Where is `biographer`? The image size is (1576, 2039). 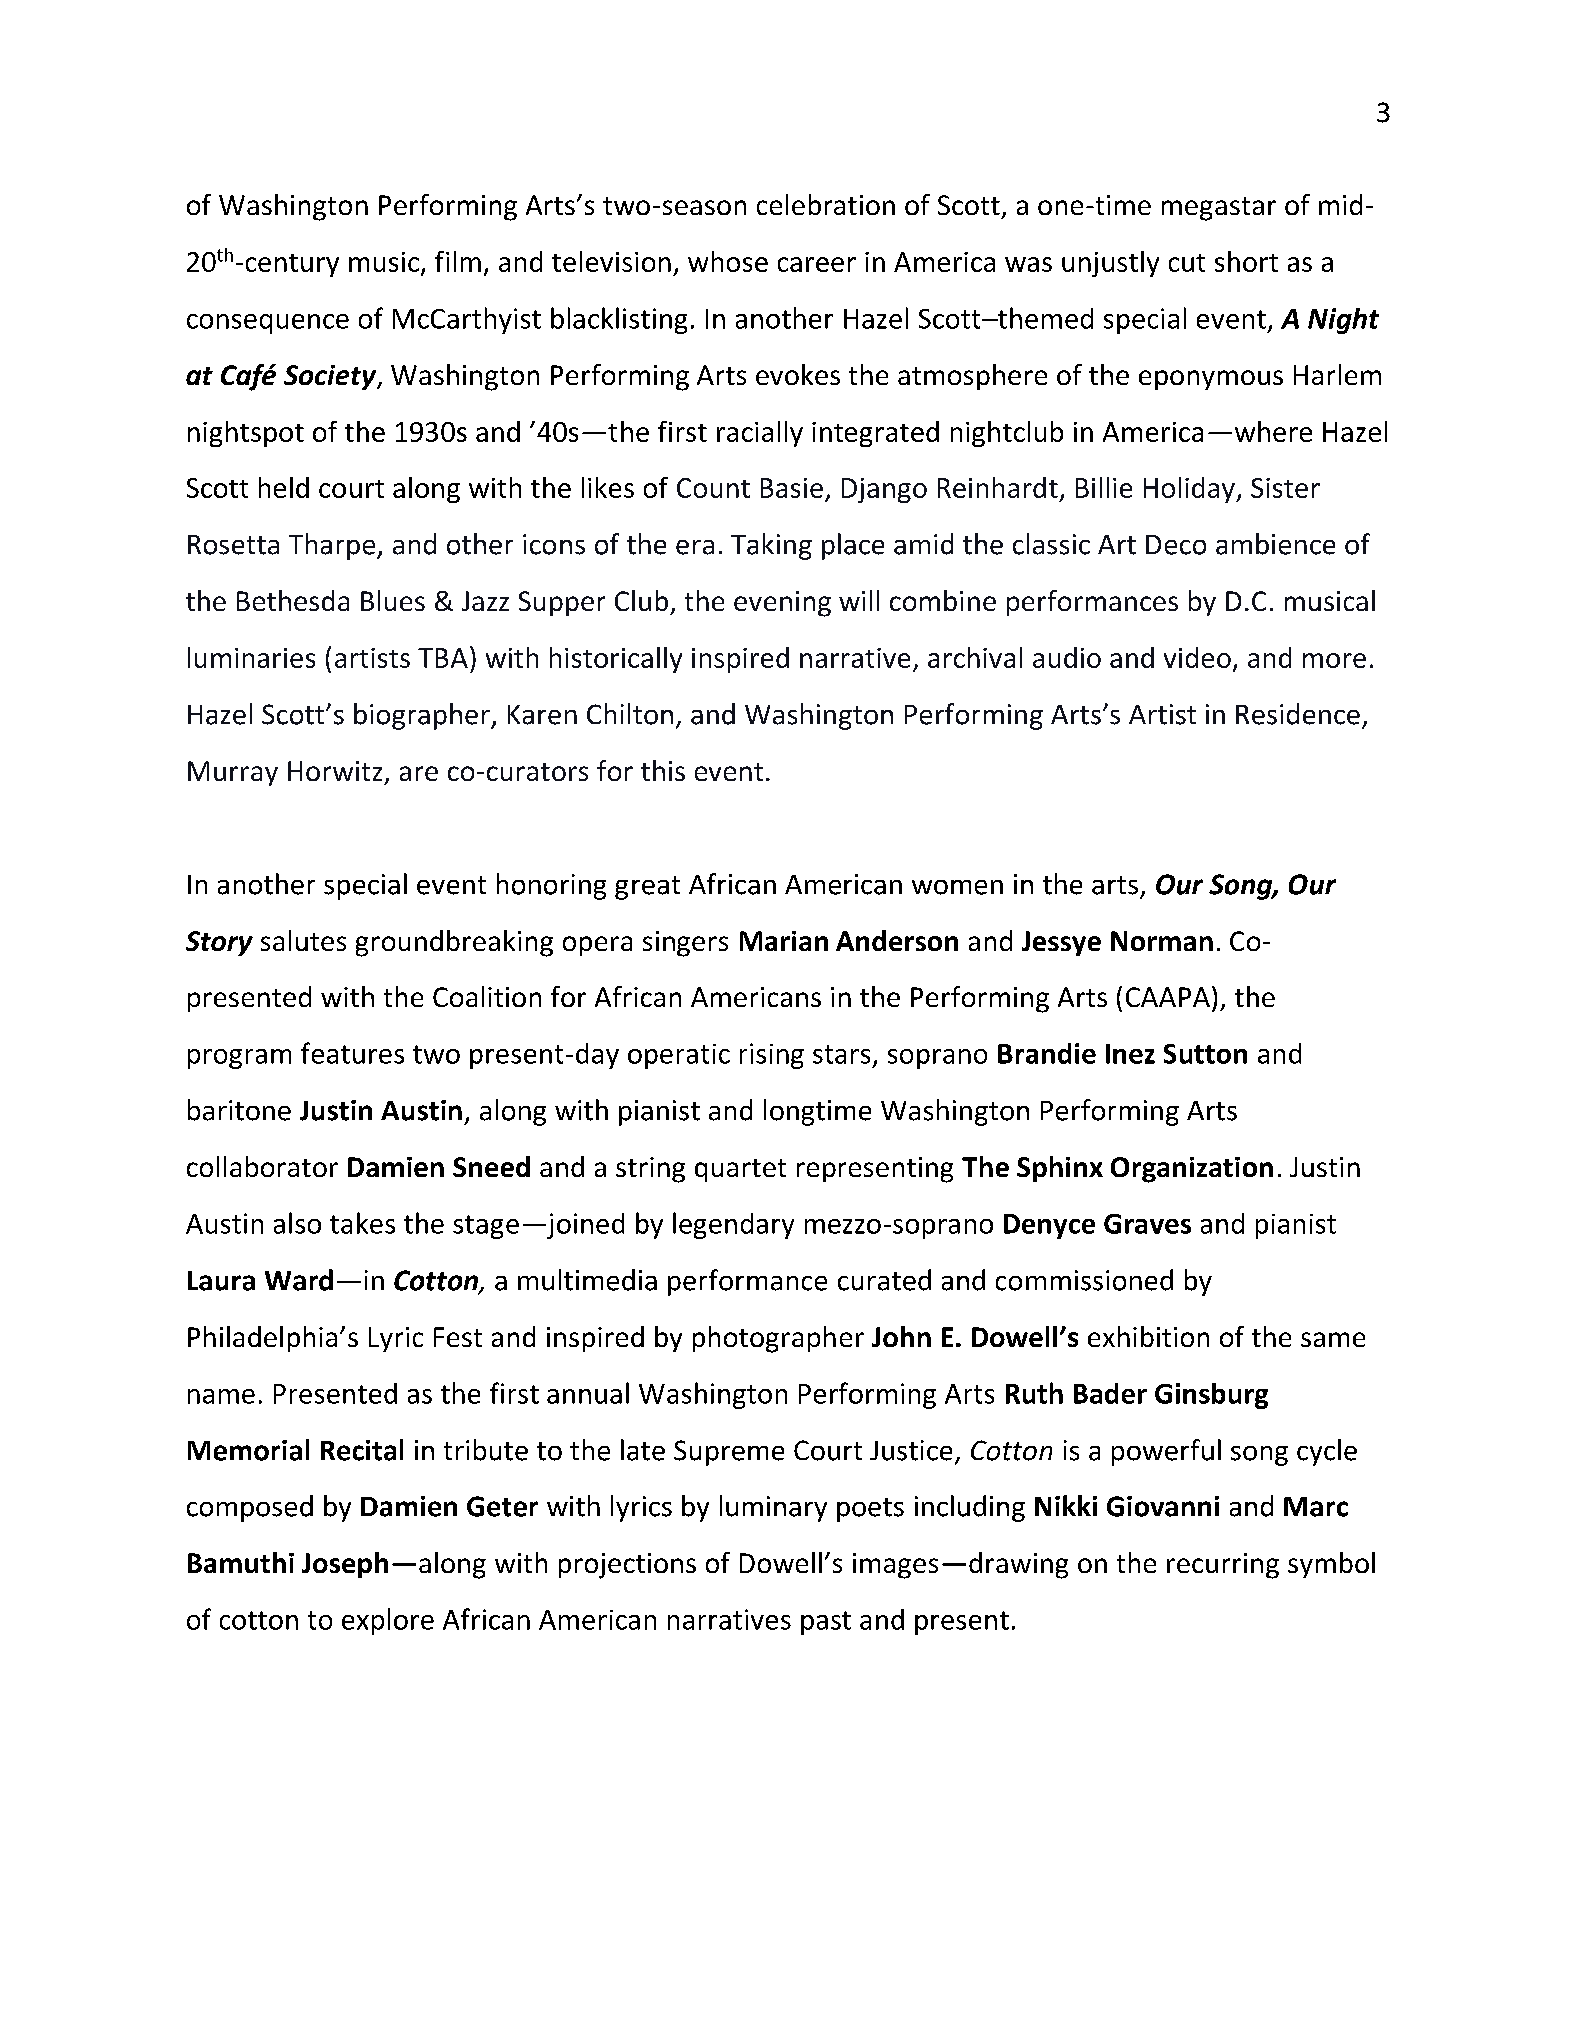 biographer is located at coordinates (423, 716).
